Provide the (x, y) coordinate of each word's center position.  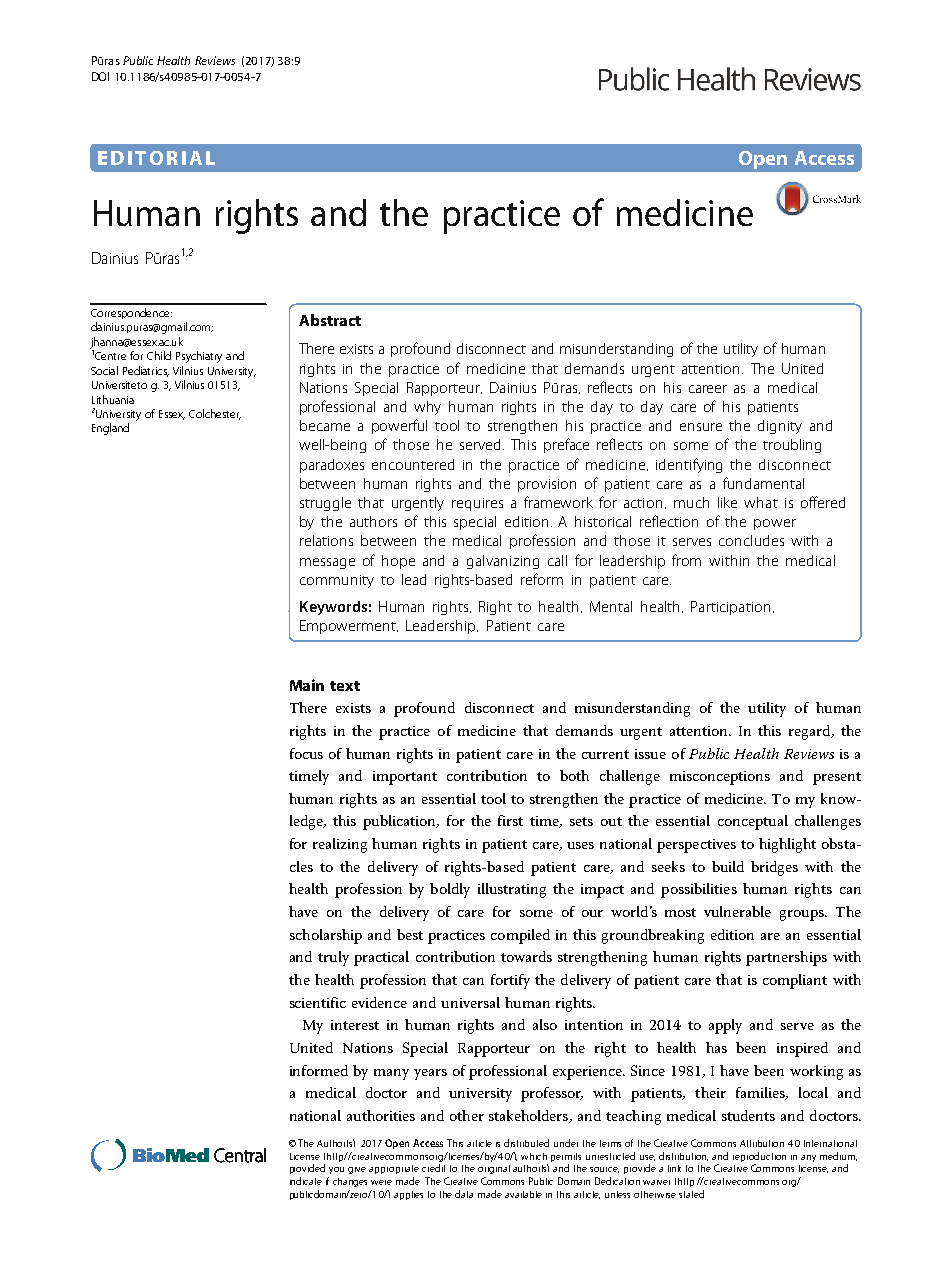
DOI (100, 76)
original (494, 1169)
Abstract (330, 320)
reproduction (759, 1157)
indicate (306, 1181)
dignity (780, 427)
